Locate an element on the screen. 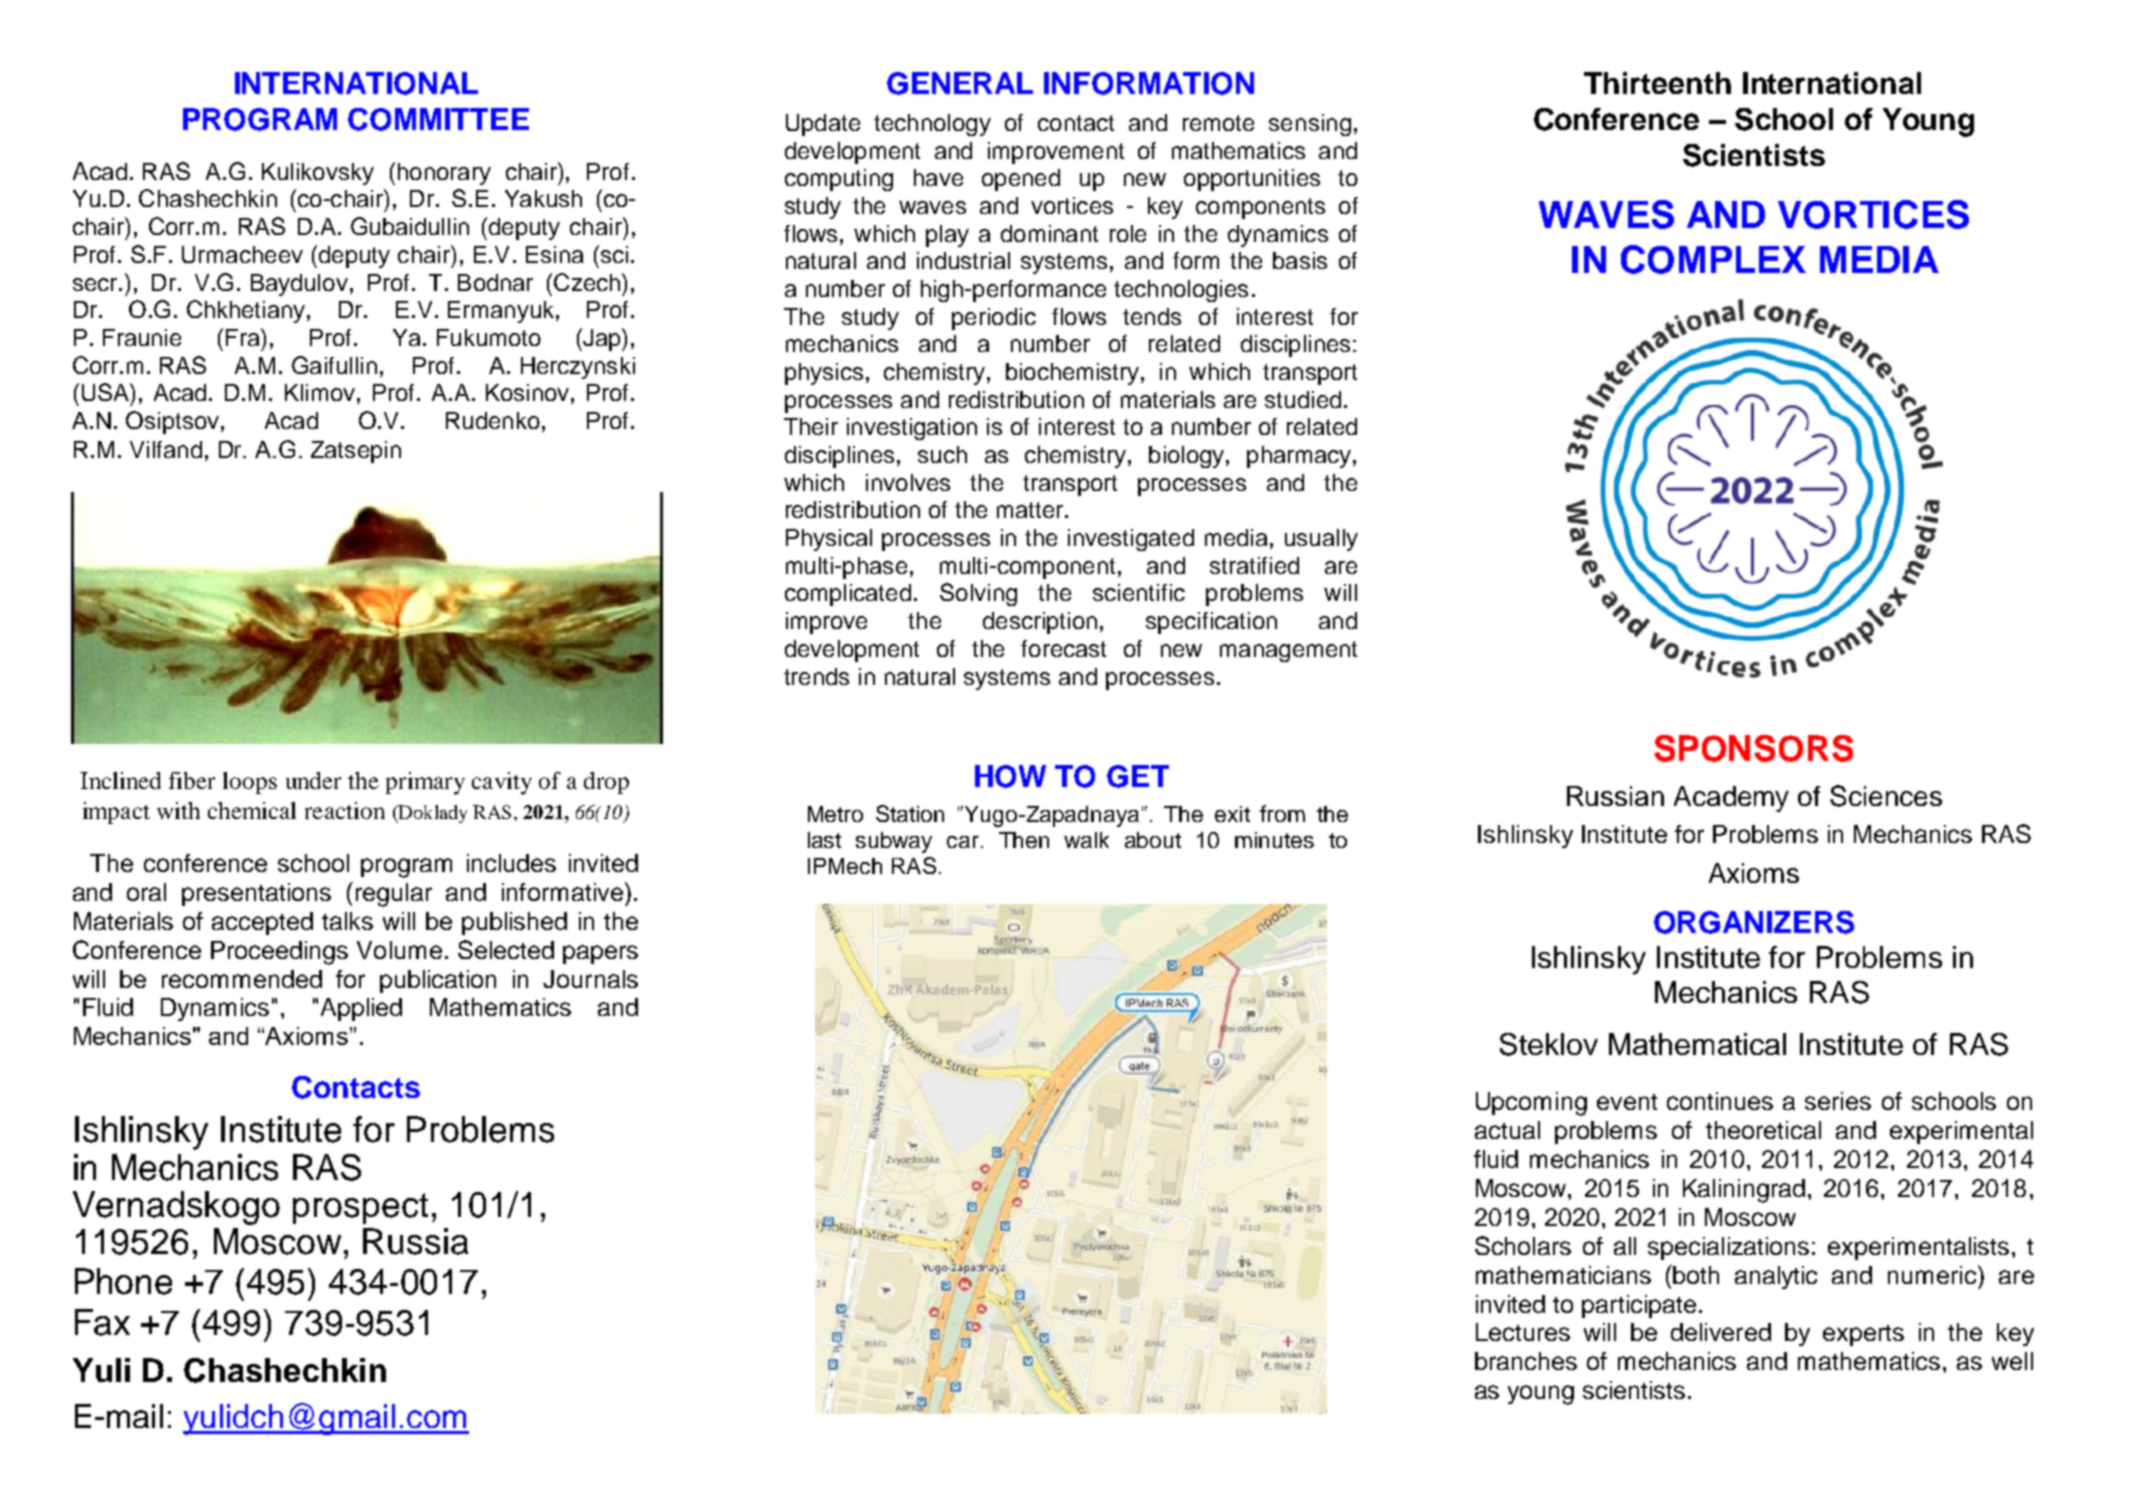  ORGANIZERS is located at coordinates (1754, 922).
